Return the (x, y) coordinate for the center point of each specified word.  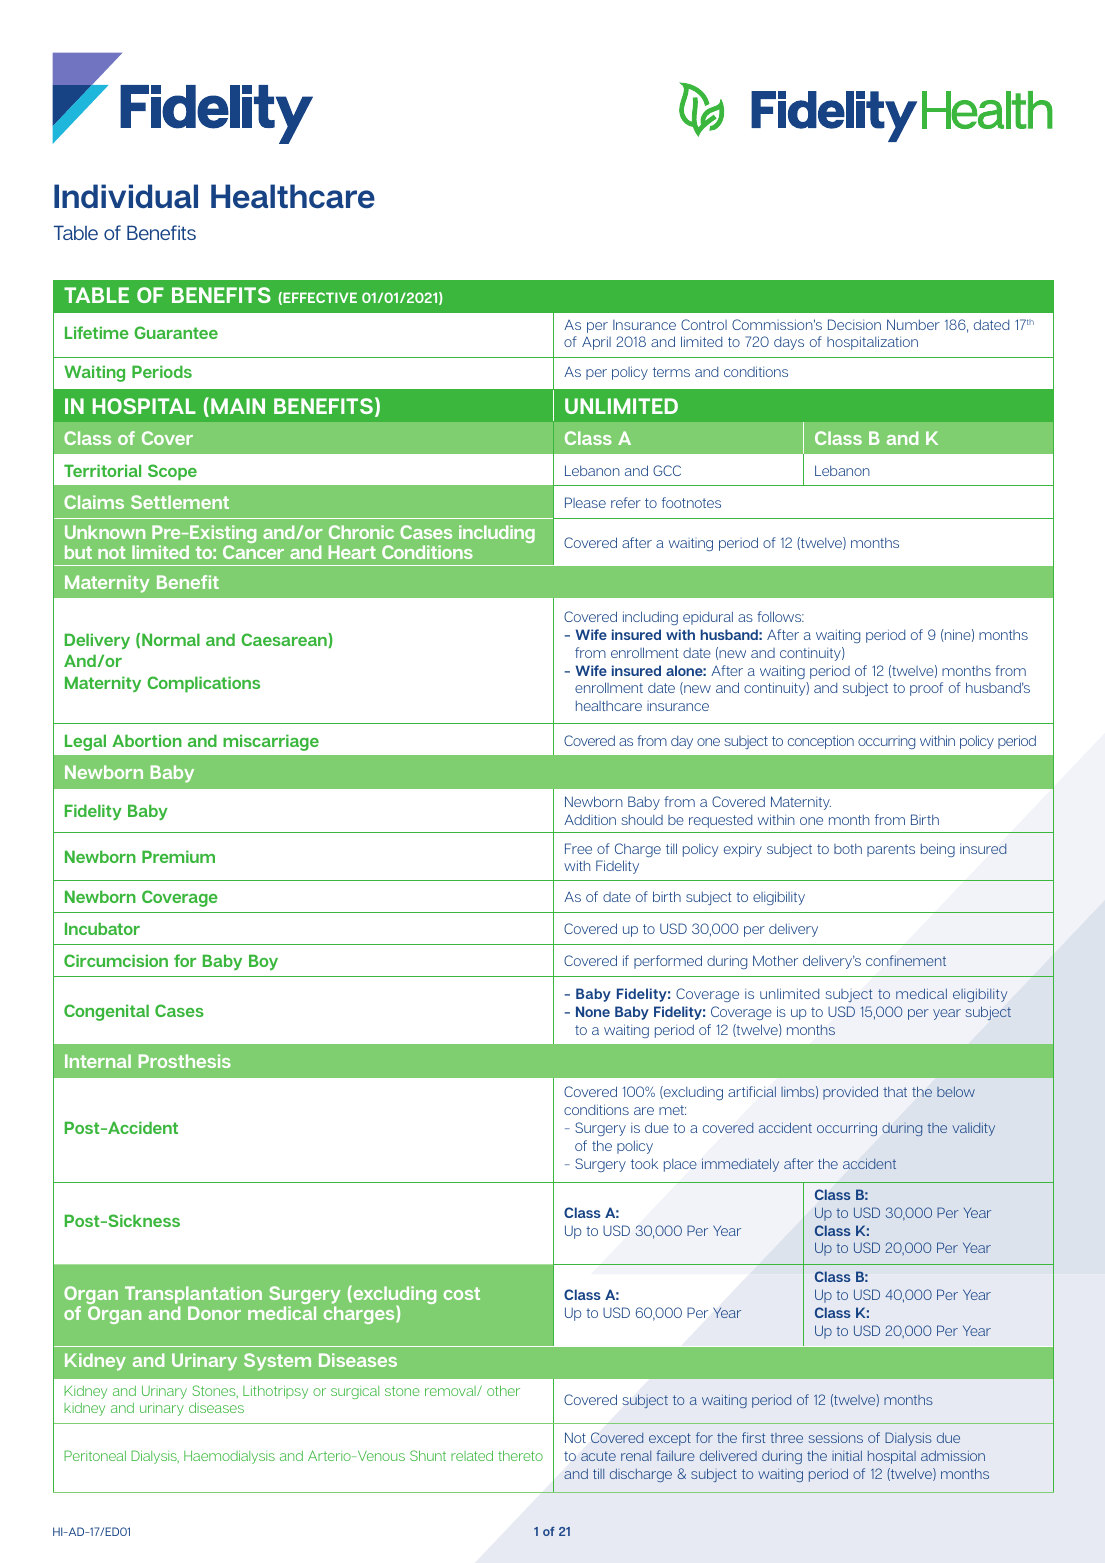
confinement (906, 960)
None (593, 1011)
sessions (836, 1437)
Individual (126, 196)
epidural (708, 618)
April (596, 343)
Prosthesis (185, 1061)
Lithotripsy (275, 1392)
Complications (203, 684)
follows (780, 616)
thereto (520, 1455)
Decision (854, 324)
